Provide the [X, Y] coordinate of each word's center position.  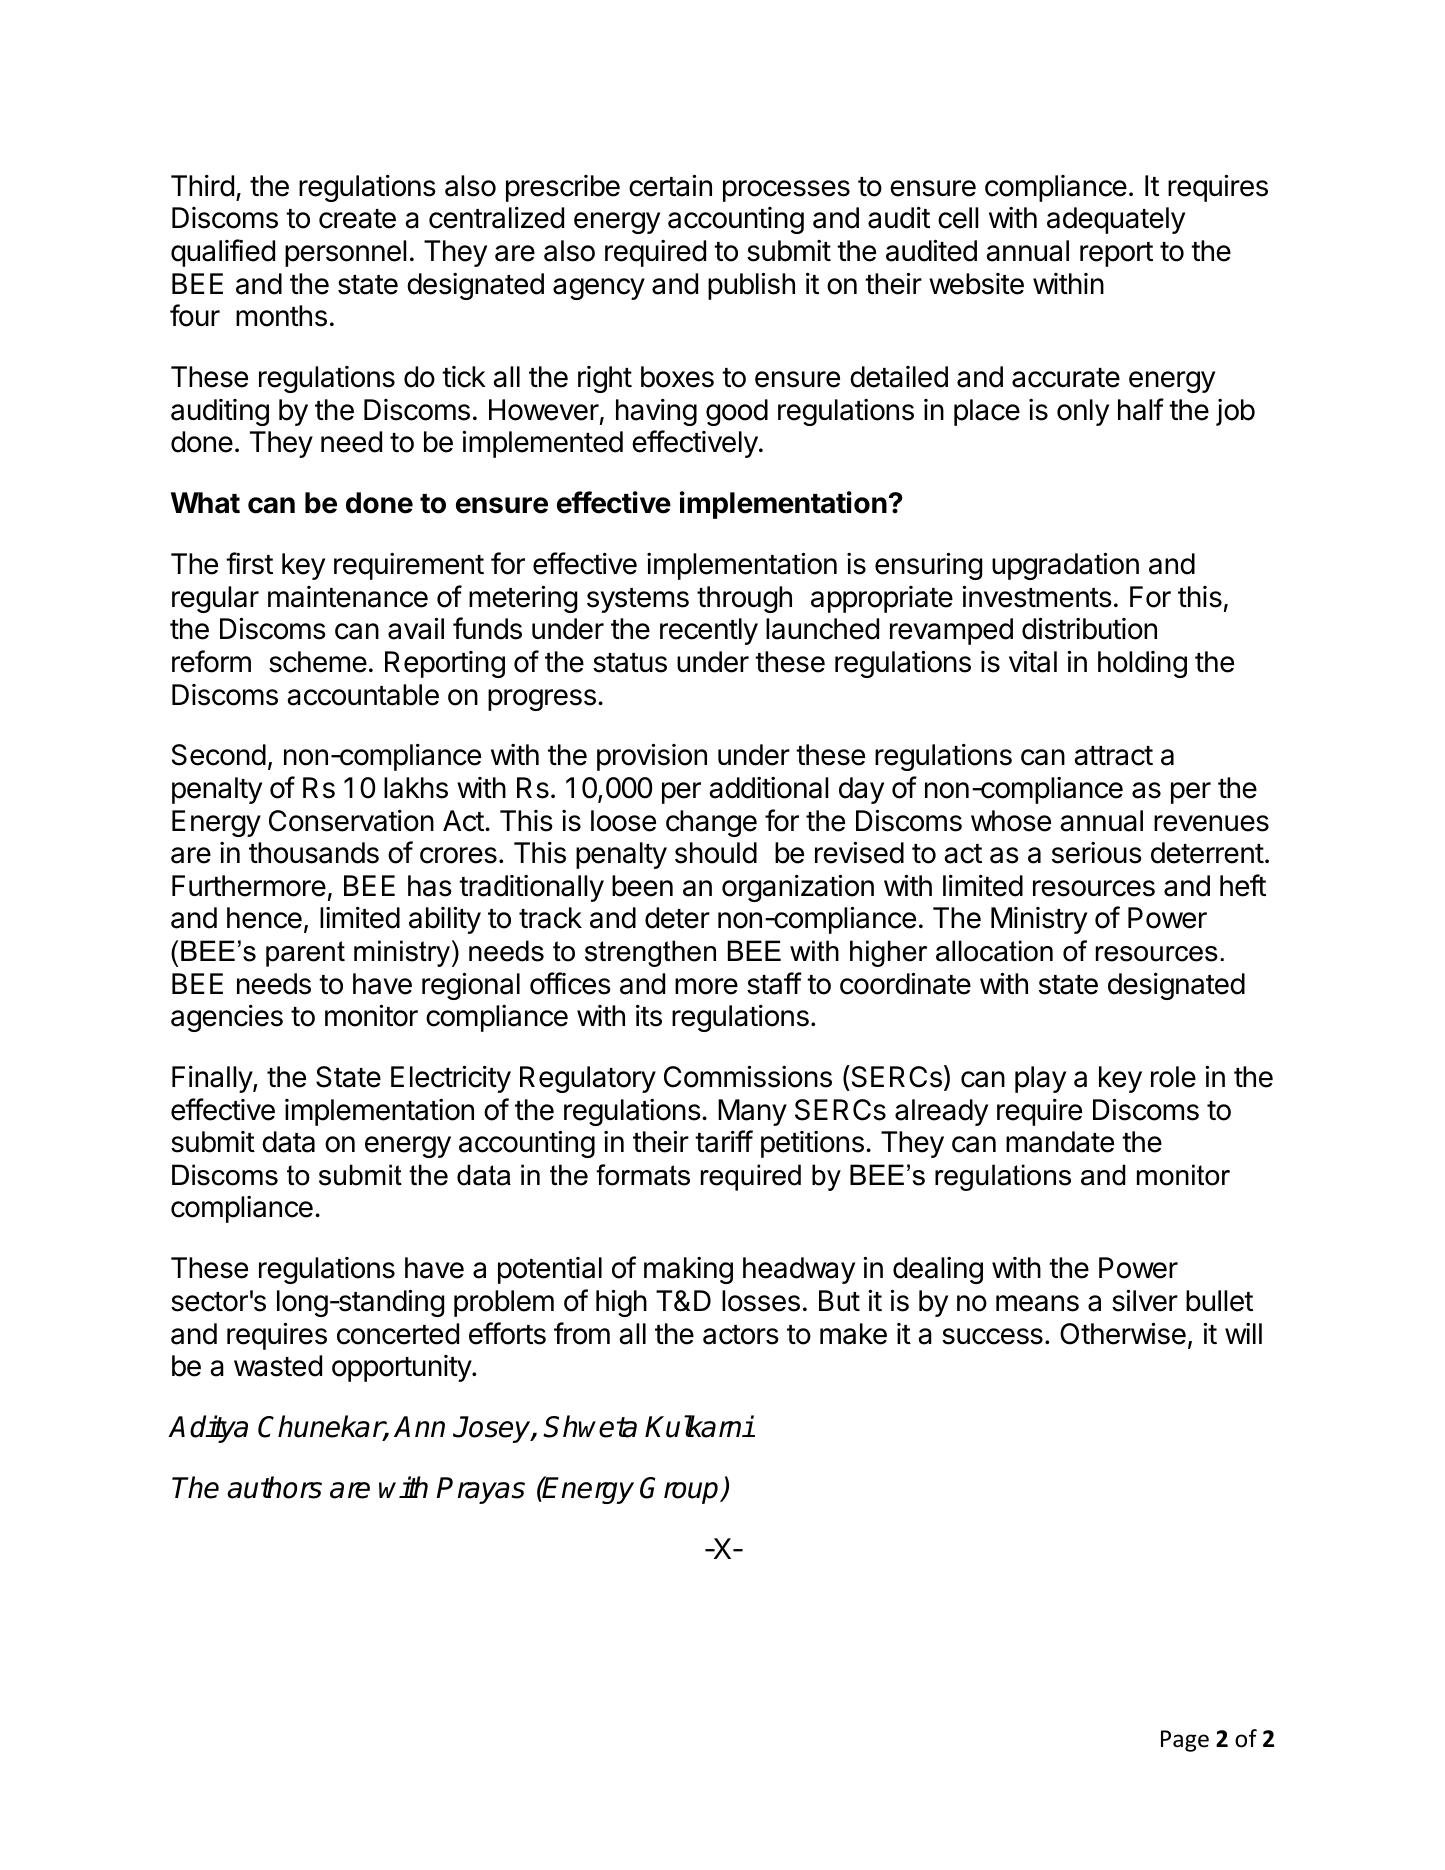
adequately [1116, 220]
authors [274, 1487]
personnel [345, 253]
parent [305, 954]
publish [751, 286]
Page [1185, 1741]
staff [774, 983]
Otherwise [1123, 1333]
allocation [994, 951]
